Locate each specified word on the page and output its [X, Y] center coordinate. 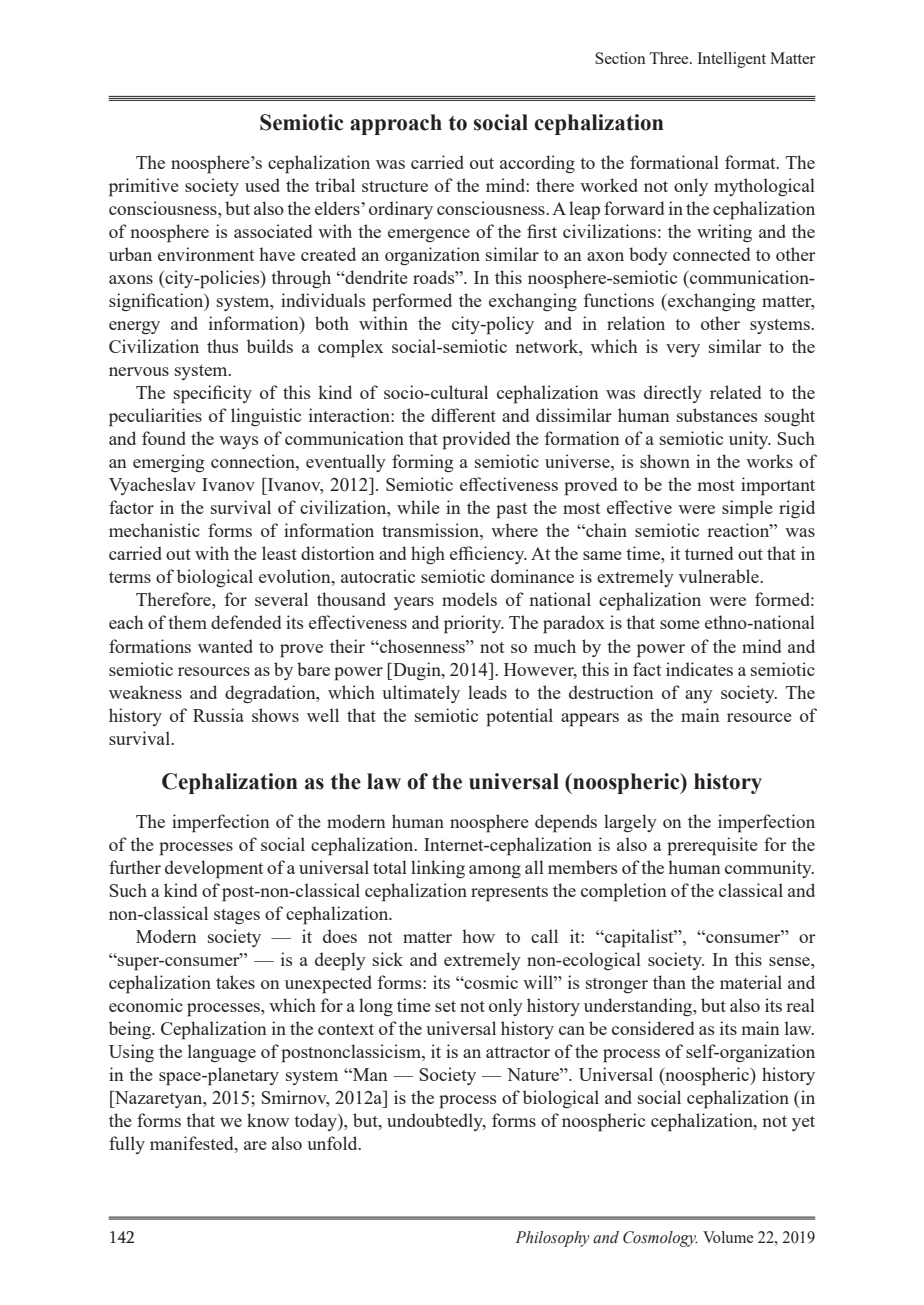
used [262, 185]
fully [127, 1145]
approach [396, 124]
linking [438, 869]
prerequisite [712, 846]
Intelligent [731, 60]
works [769, 461]
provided [476, 440]
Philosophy [552, 1239]
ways [238, 442]
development [214, 869]
